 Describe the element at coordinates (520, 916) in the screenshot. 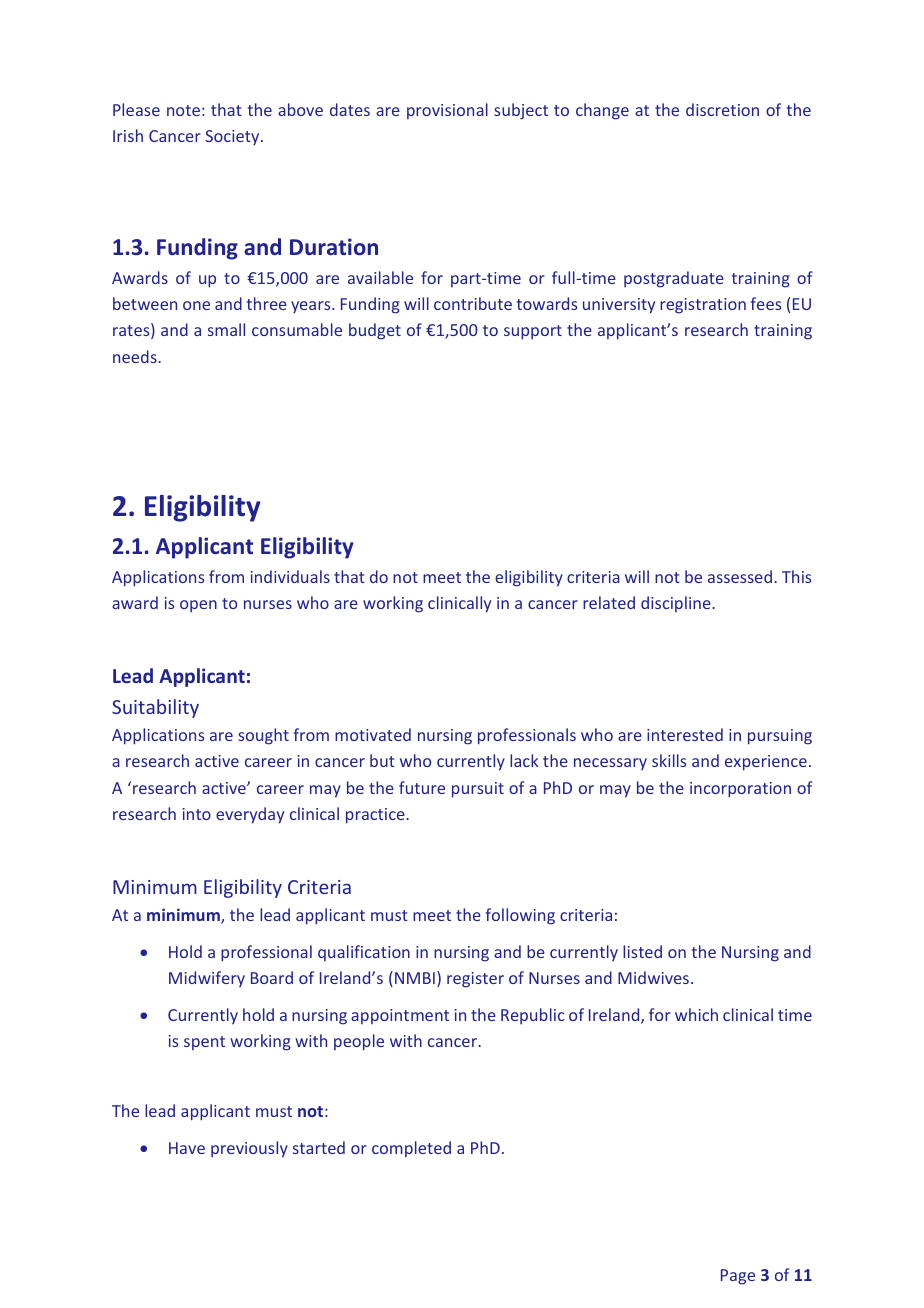

I see `following` at that location.
